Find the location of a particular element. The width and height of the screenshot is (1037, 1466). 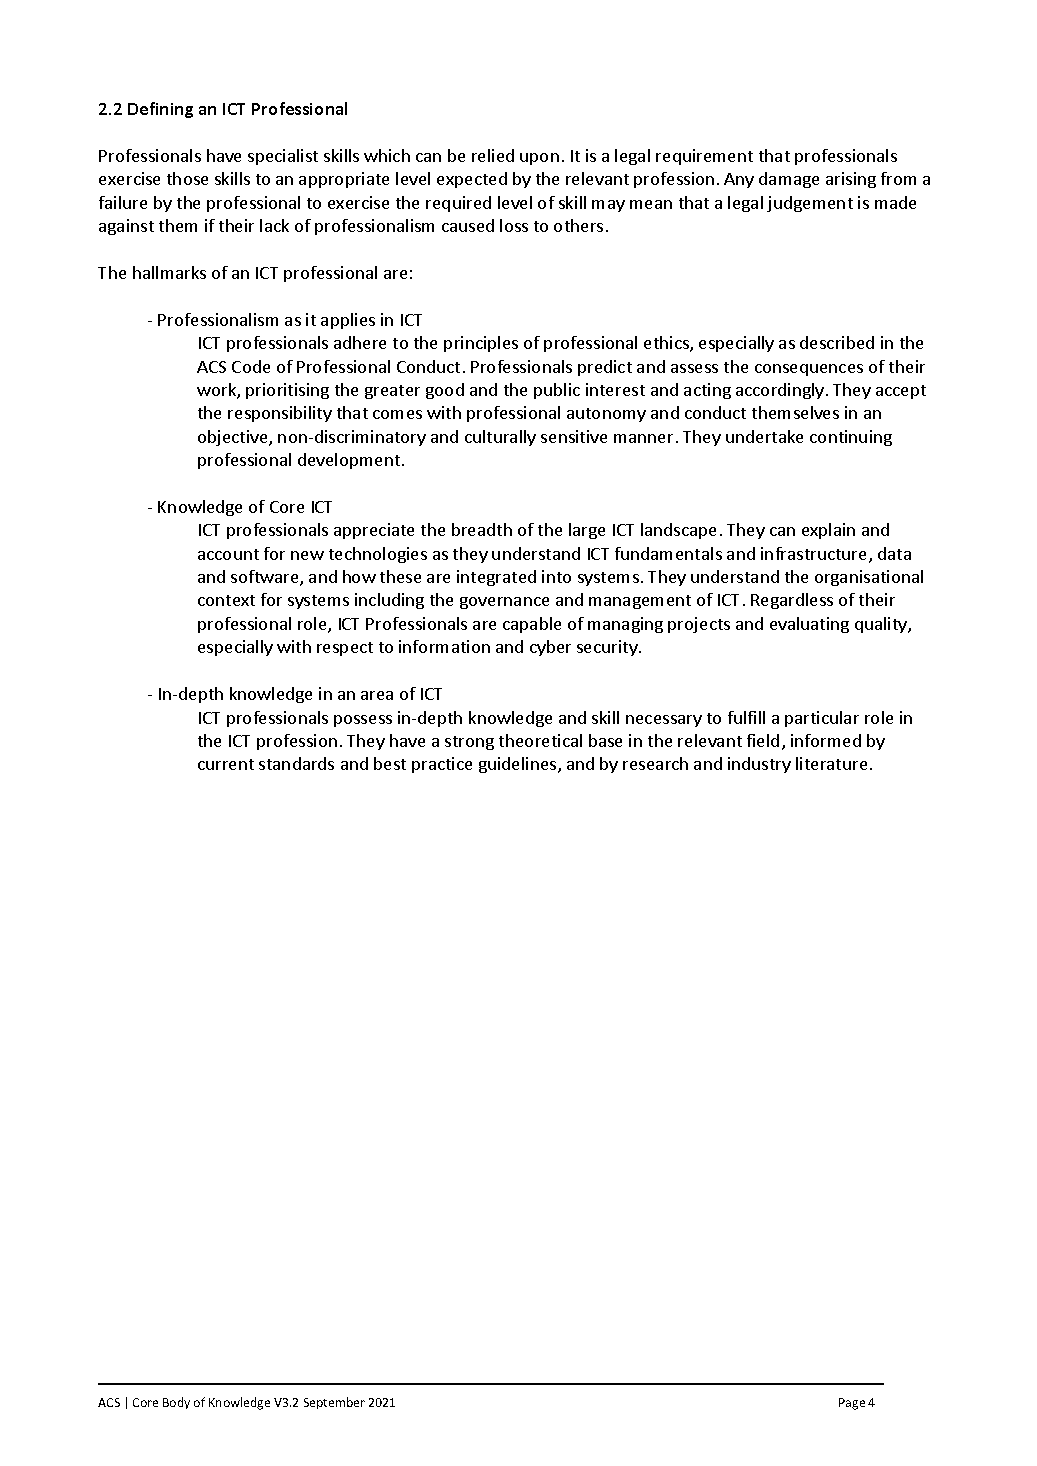

Body is located at coordinates (176, 1403).
